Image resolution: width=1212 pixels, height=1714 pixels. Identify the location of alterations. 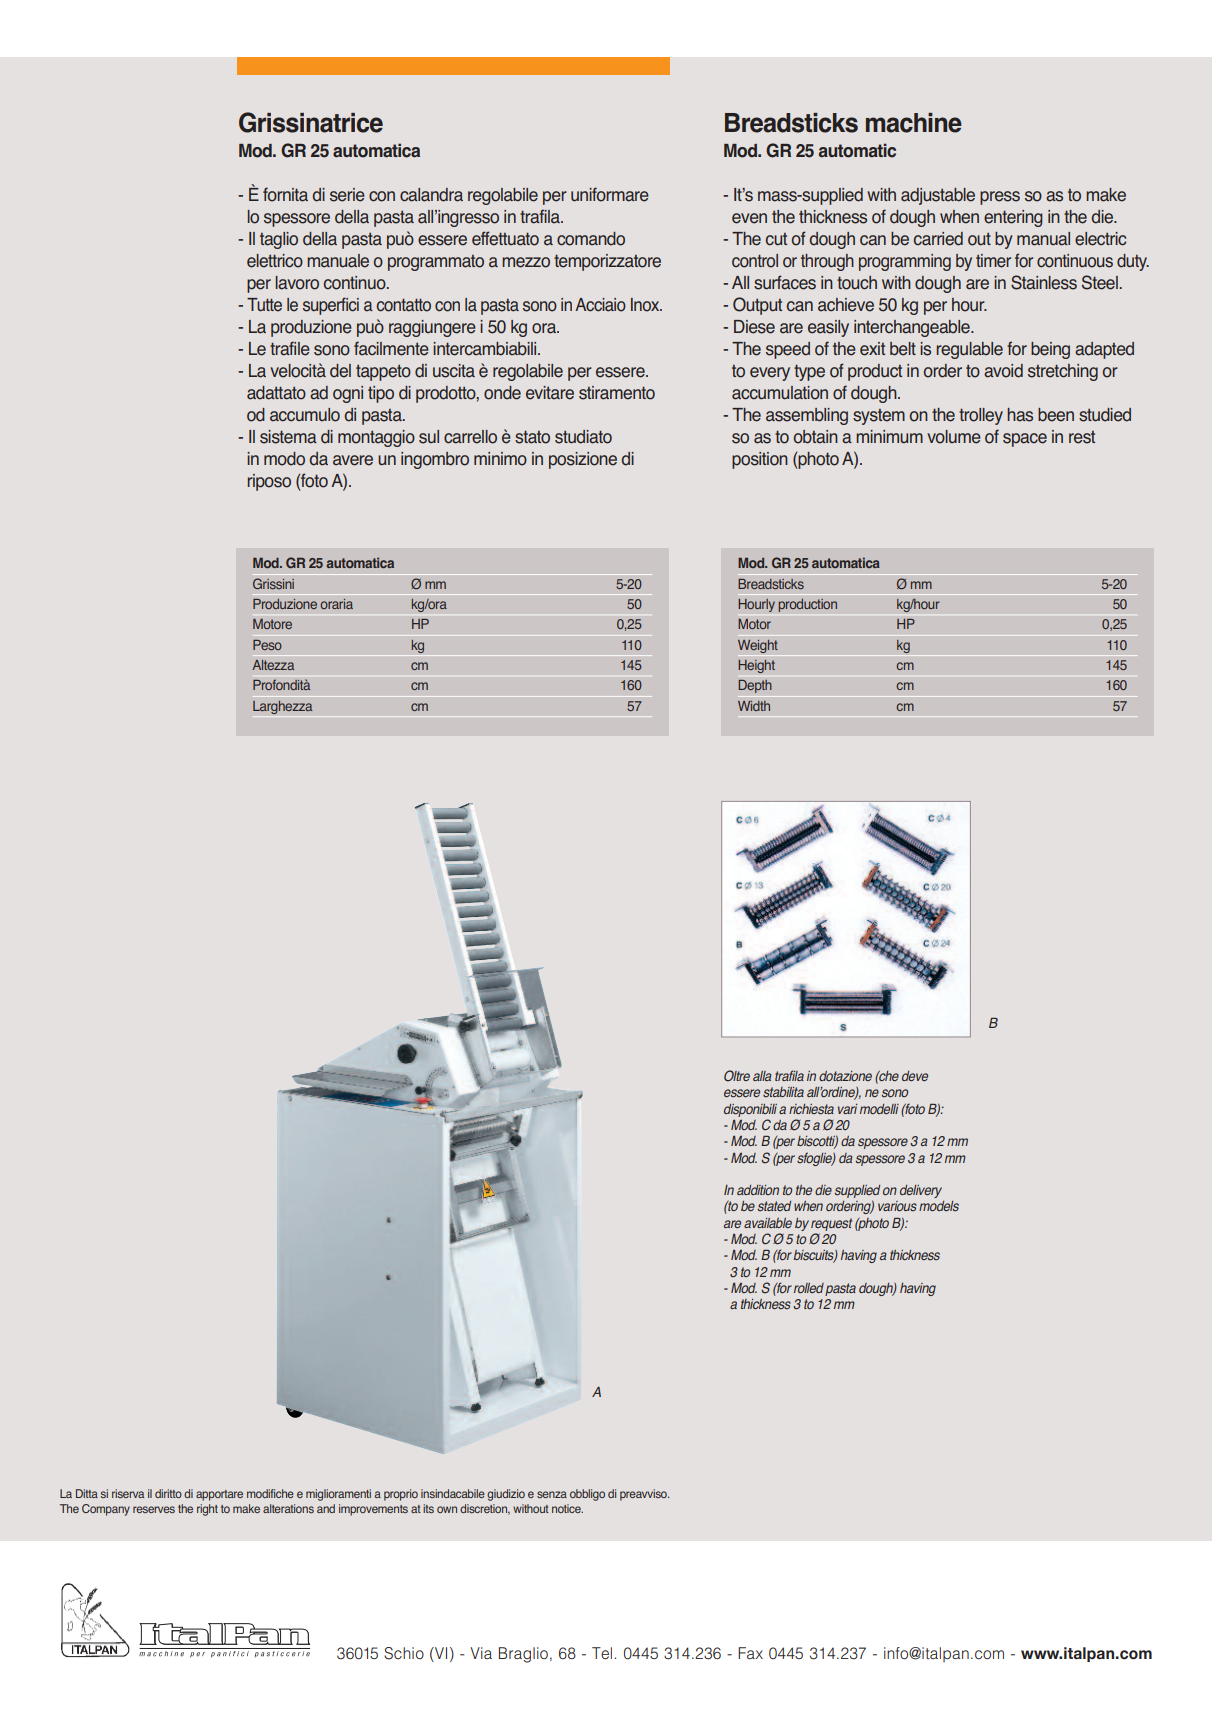
(288, 1508).
